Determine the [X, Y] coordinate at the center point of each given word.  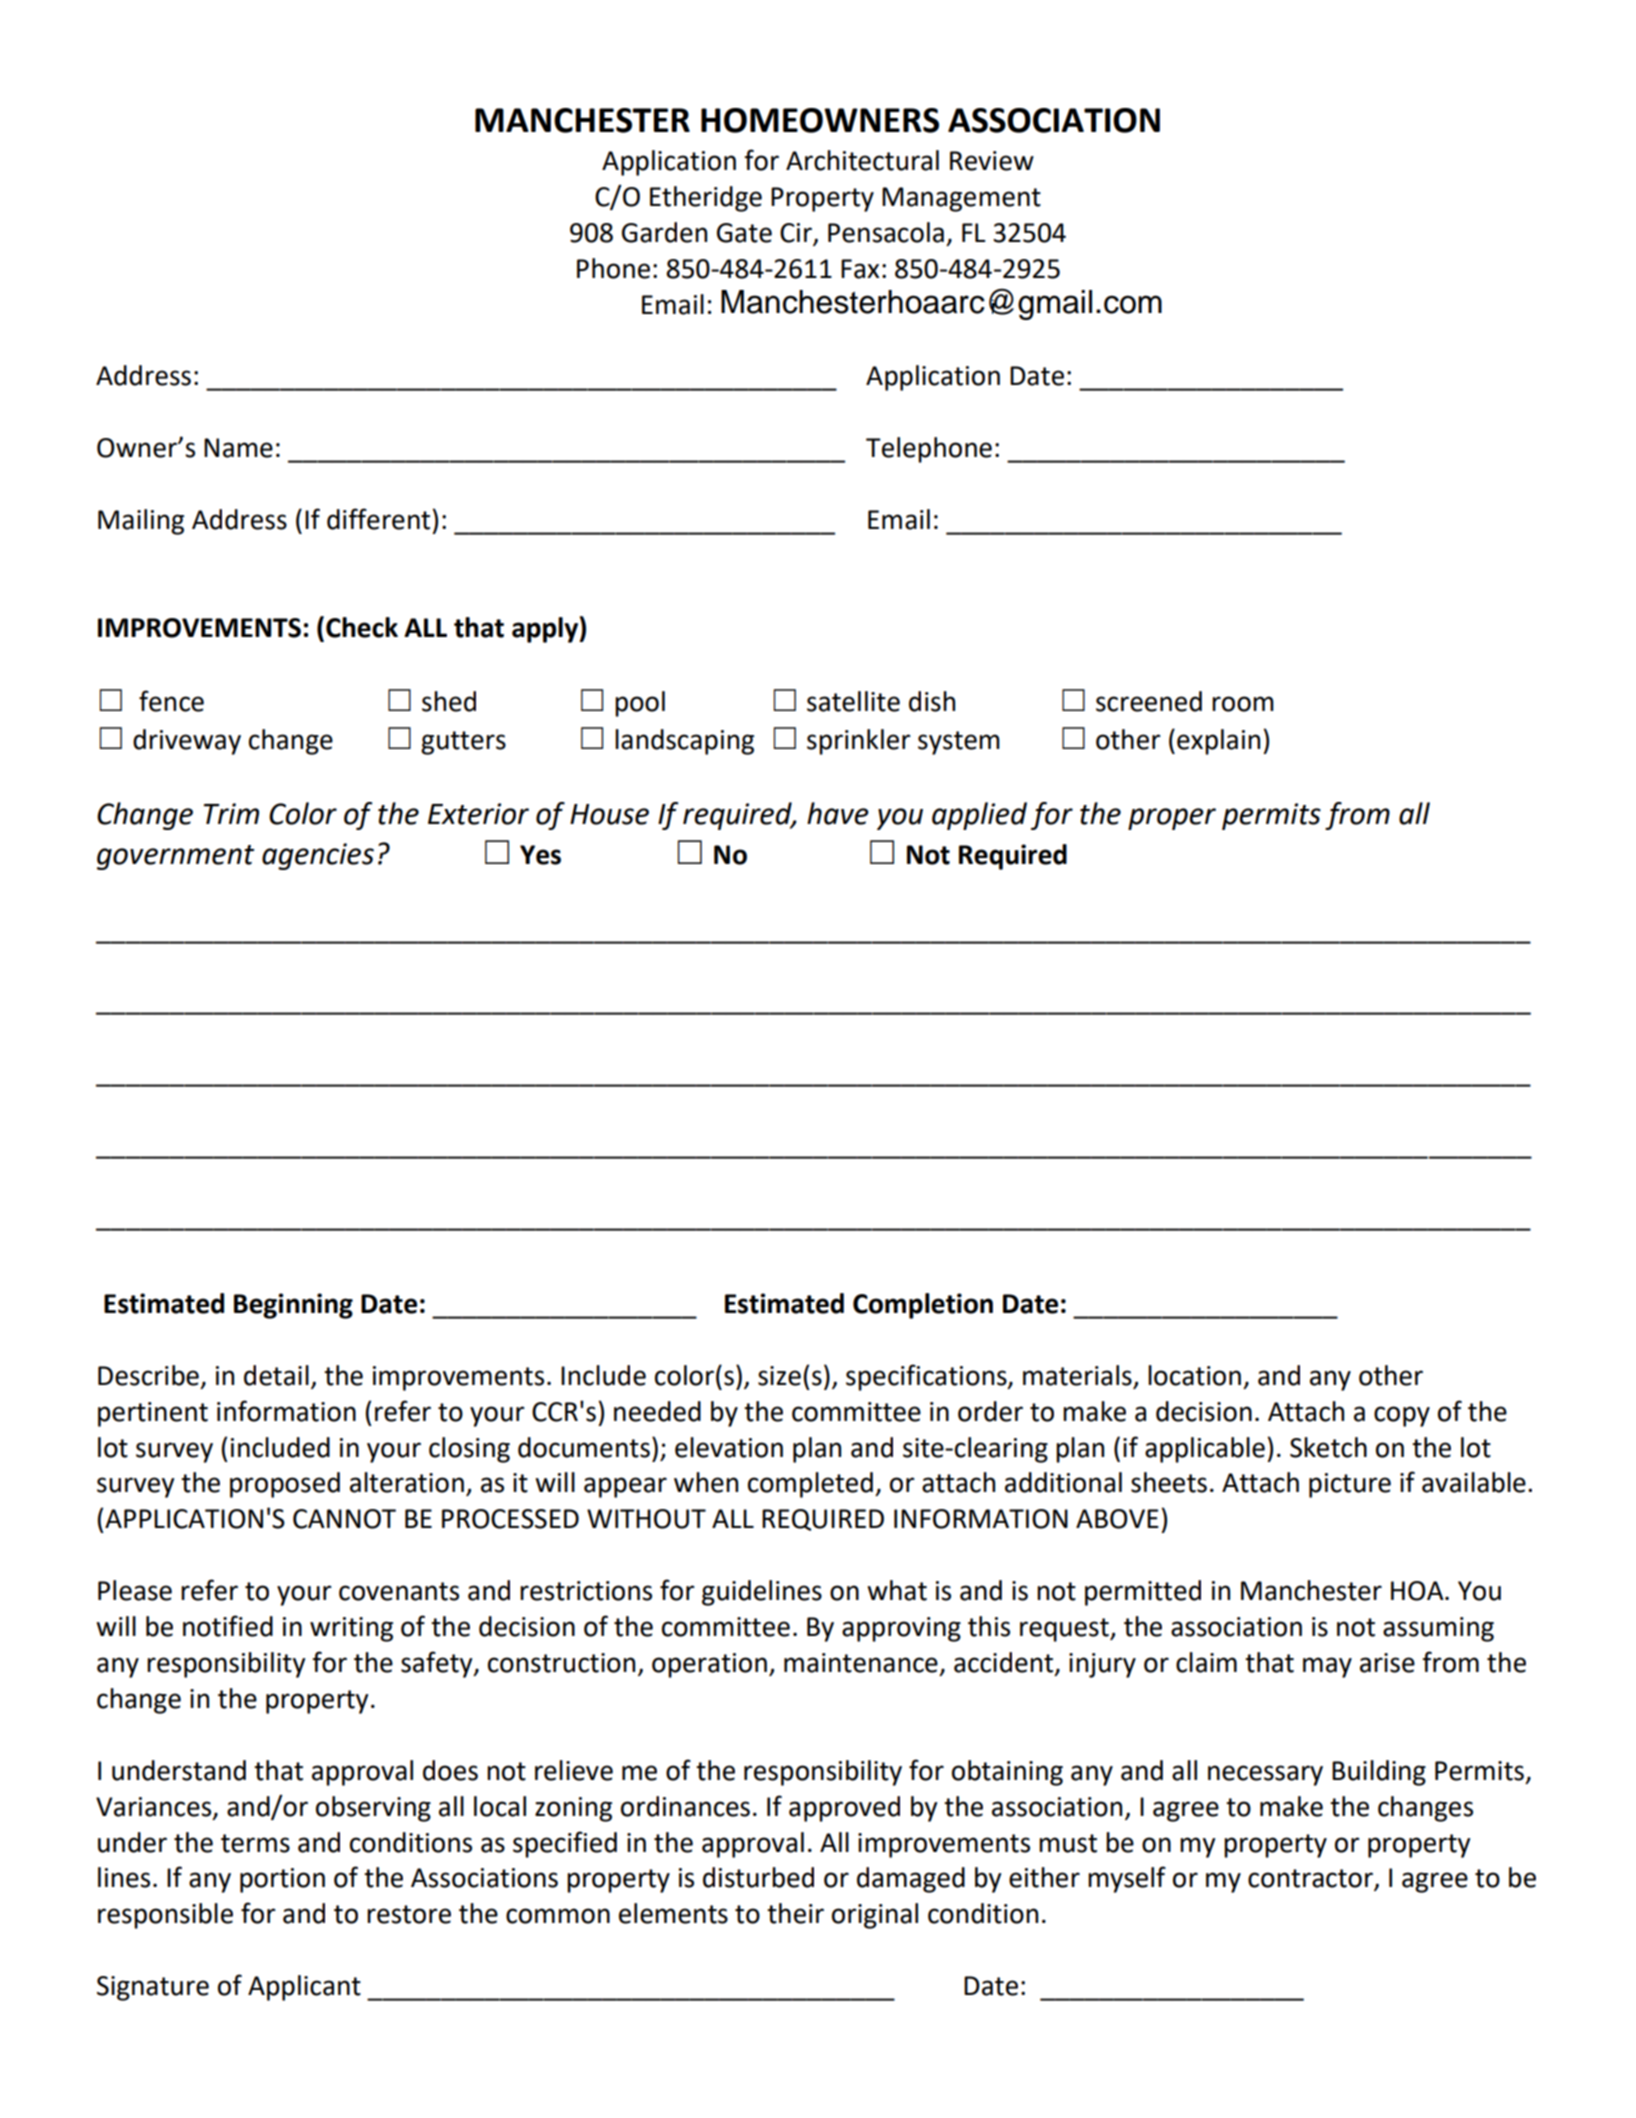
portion [282, 1880]
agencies [318, 856]
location [1194, 1375]
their [795, 1913]
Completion [923, 1306]
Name [238, 448]
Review [992, 161]
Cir [796, 233]
